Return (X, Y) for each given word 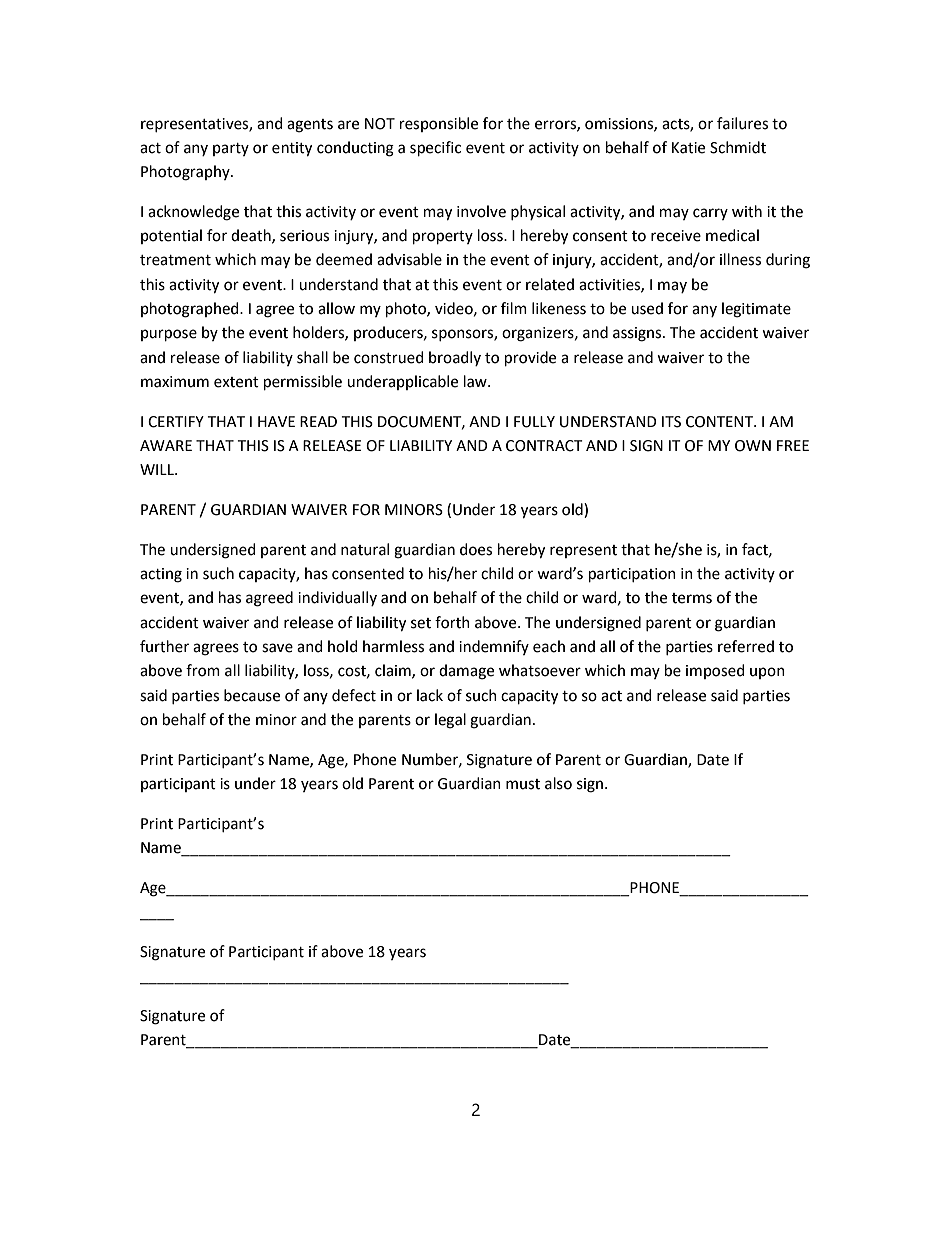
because (252, 695)
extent (236, 382)
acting (161, 575)
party (231, 149)
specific (435, 148)
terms (692, 598)
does (476, 549)
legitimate (756, 310)
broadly (455, 358)
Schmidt (738, 147)
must (523, 784)
